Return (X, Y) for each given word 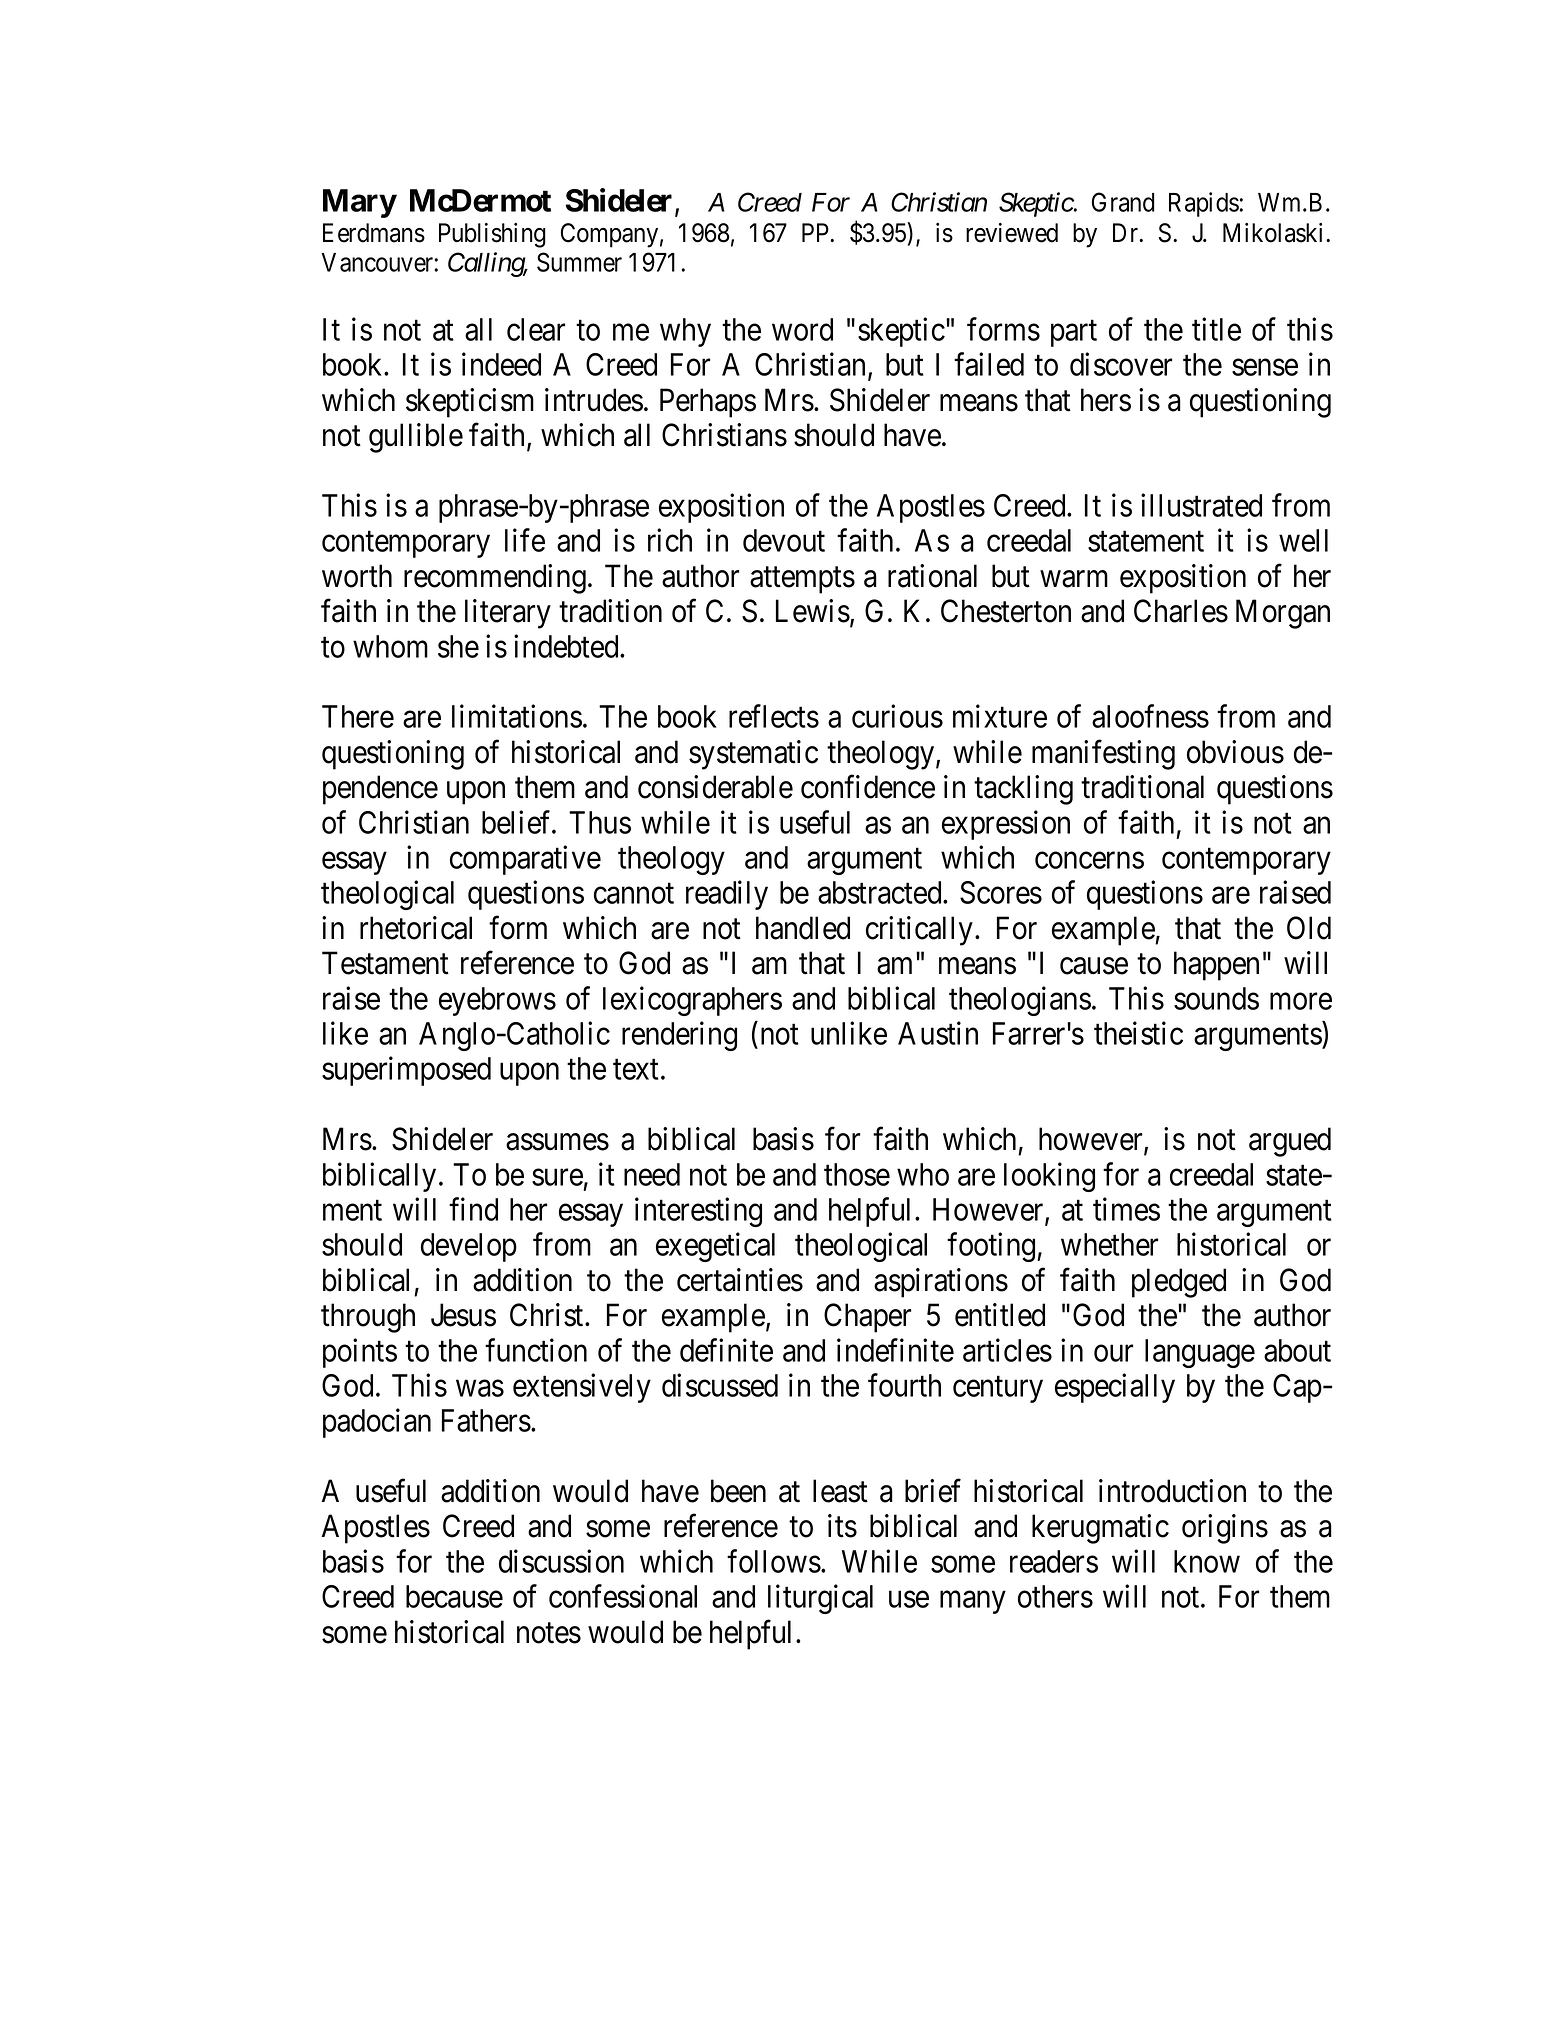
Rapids (1204, 204)
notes (549, 1633)
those (857, 1174)
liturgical (820, 1599)
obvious (1235, 752)
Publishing (492, 235)
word (802, 329)
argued (1290, 1142)
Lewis (813, 611)
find (473, 1209)
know (1207, 1561)
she (458, 646)
